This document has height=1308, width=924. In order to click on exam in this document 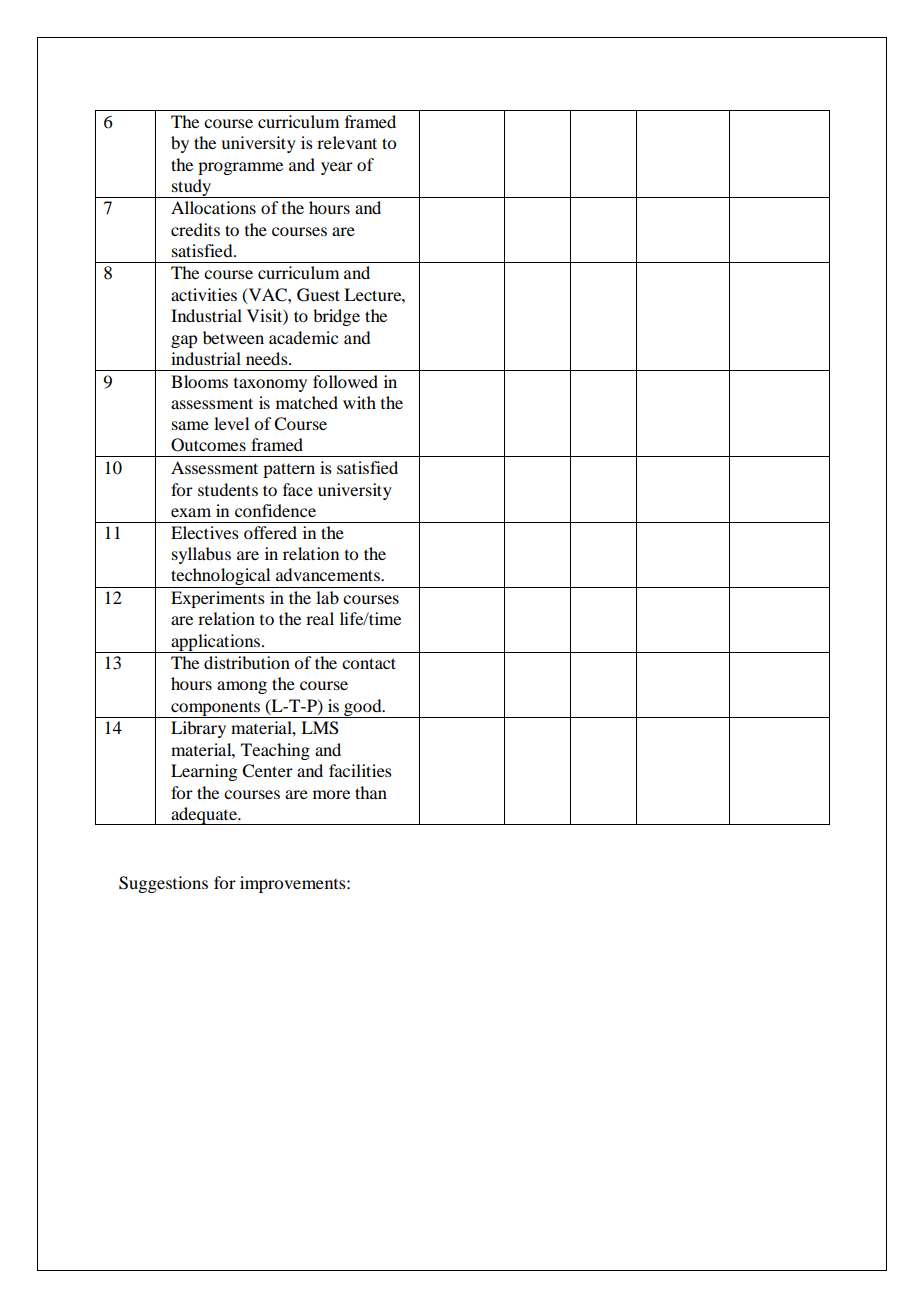, I will do `click(191, 512)`.
